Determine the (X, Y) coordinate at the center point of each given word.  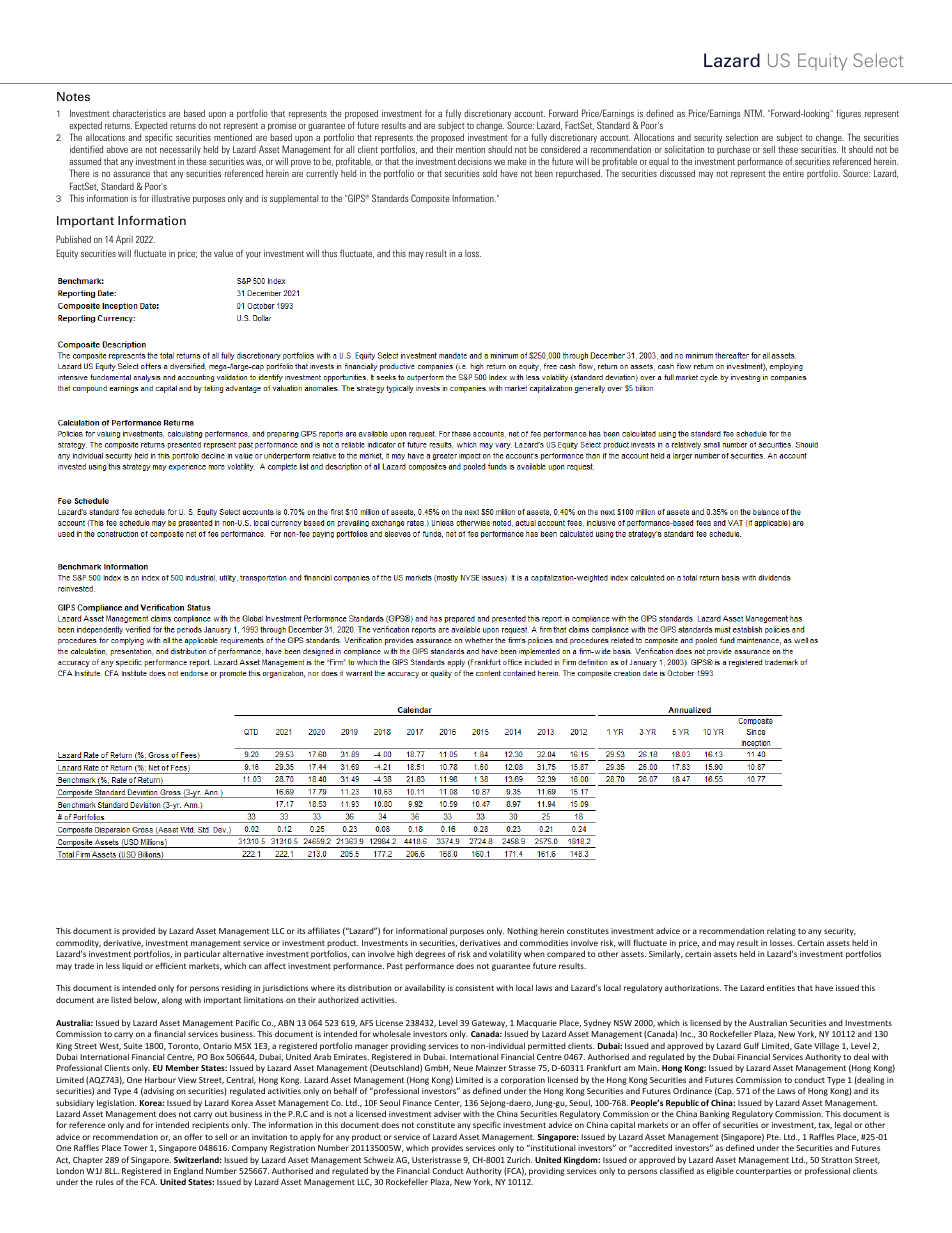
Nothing (522, 931)
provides (447, 1149)
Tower (135, 1148)
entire (793, 173)
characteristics (139, 113)
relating (781, 932)
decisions (475, 161)
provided (138, 931)
